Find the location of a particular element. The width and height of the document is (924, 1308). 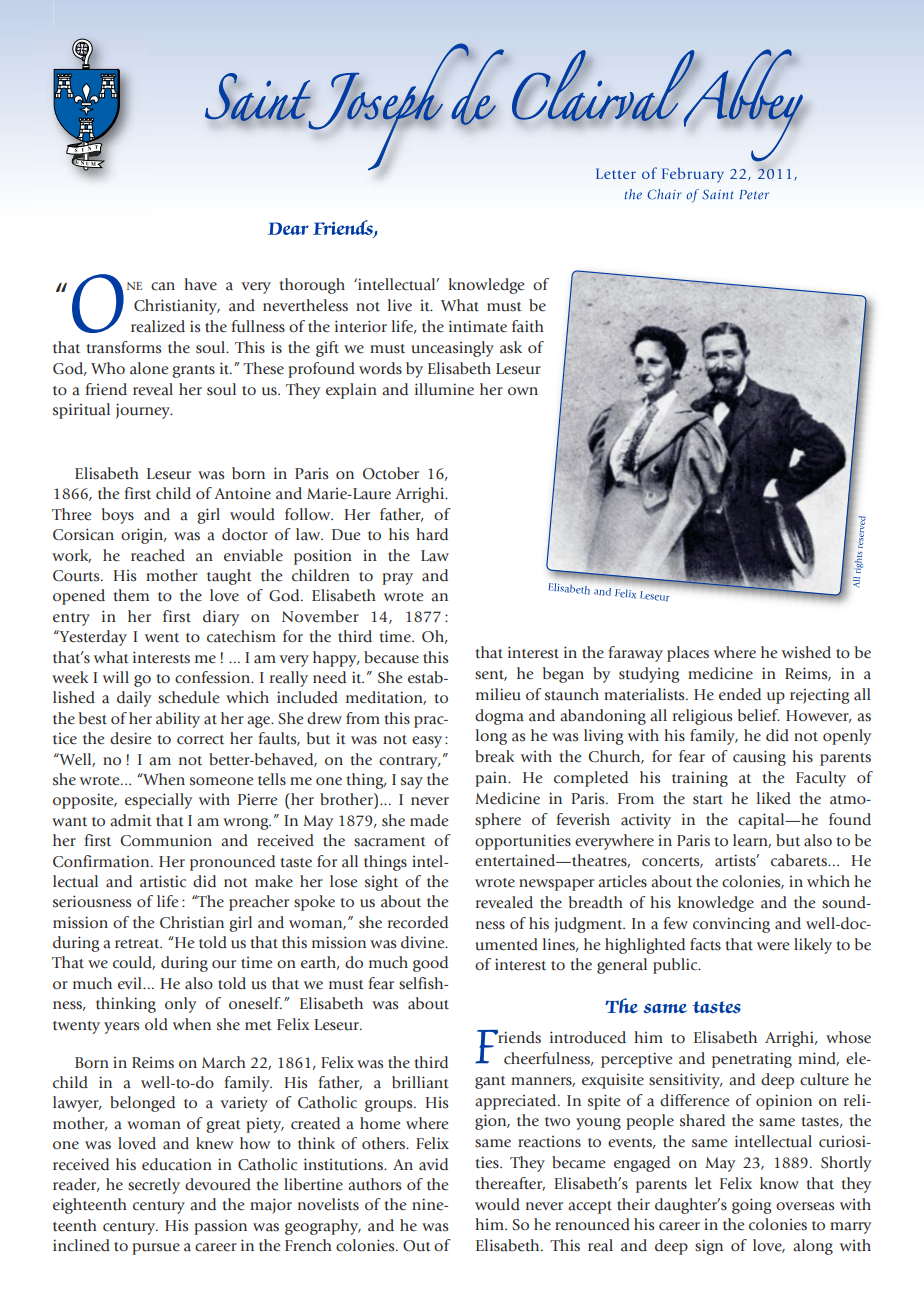

Dear is located at coordinates (288, 228).
